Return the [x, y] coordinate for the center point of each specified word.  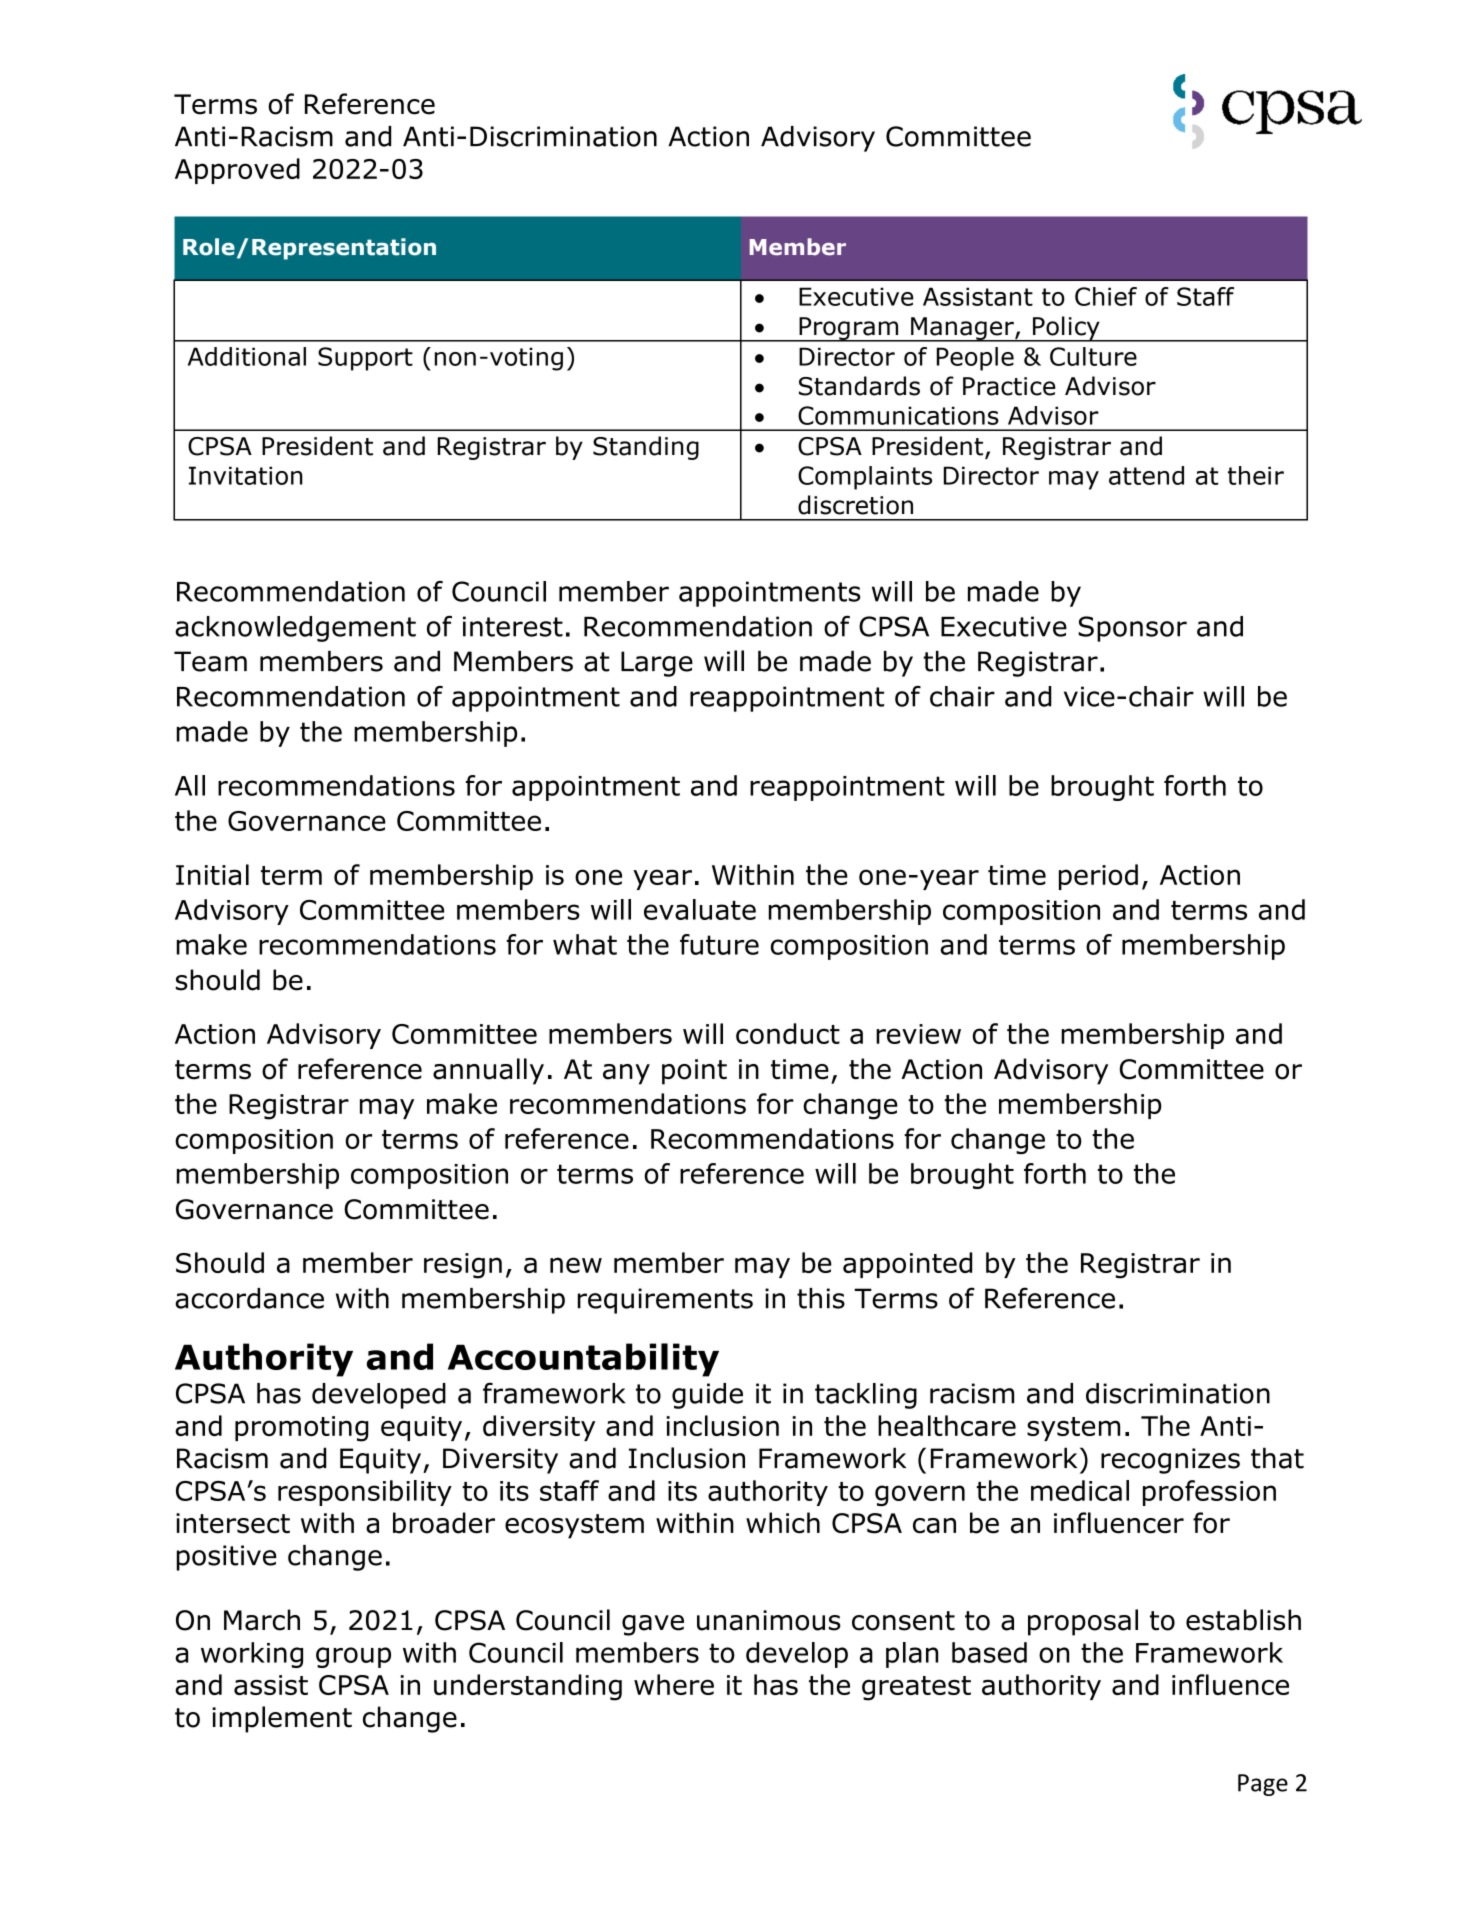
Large [657, 664]
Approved [237, 171]
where [674, 1684]
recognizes [1170, 1461]
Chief [1106, 296]
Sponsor [1132, 629]
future [719, 944]
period [1098, 877]
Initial [212, 874]
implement [282, 1719]
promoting [302, 1429]
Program [849, 329]
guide [707, 1396]
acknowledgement [295, 629]
